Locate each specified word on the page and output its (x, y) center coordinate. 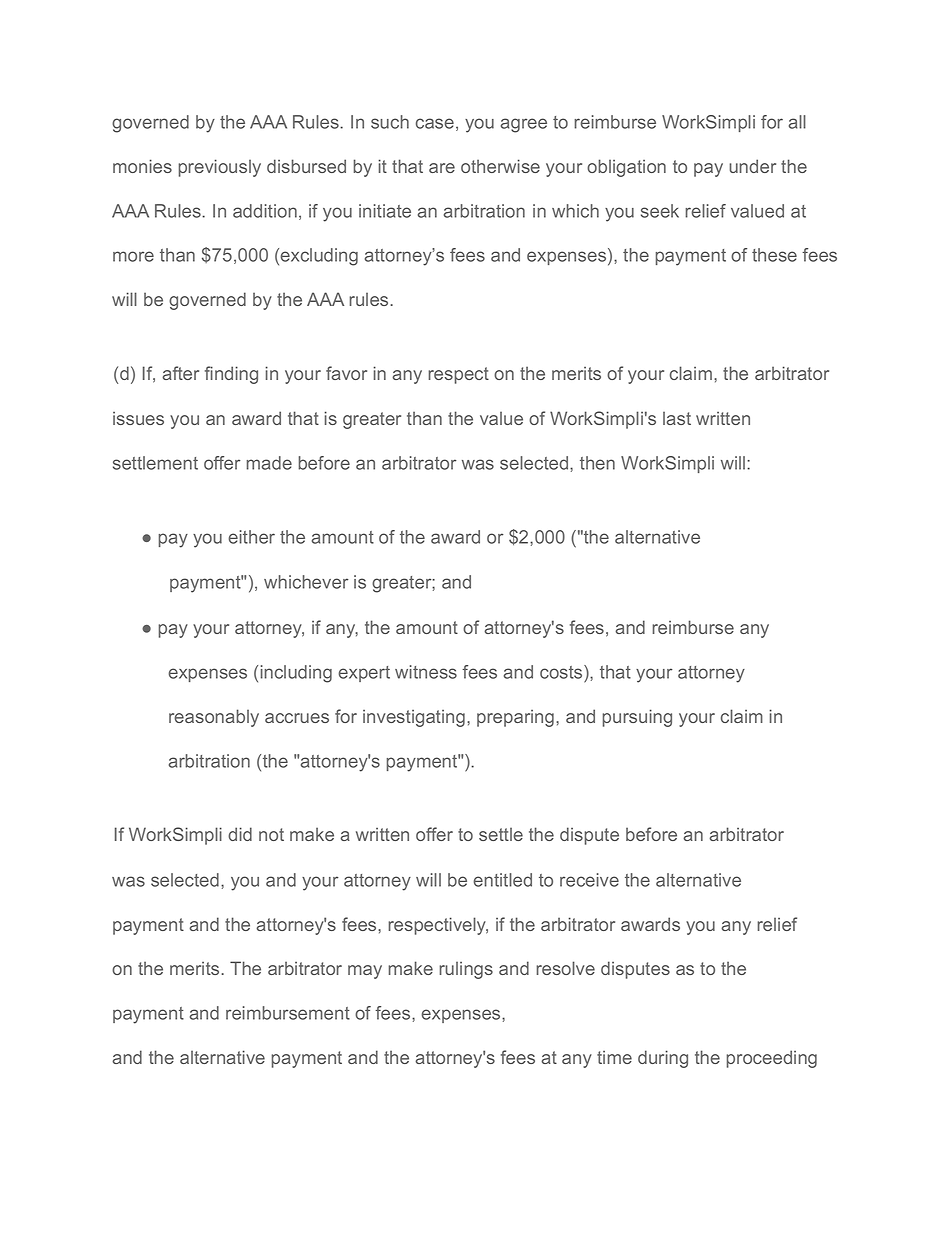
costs (562, 672)
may (365, 972)
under (752, 166)
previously (219, 168)
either (251, 537)
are (442, 168)
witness (426, 672)
